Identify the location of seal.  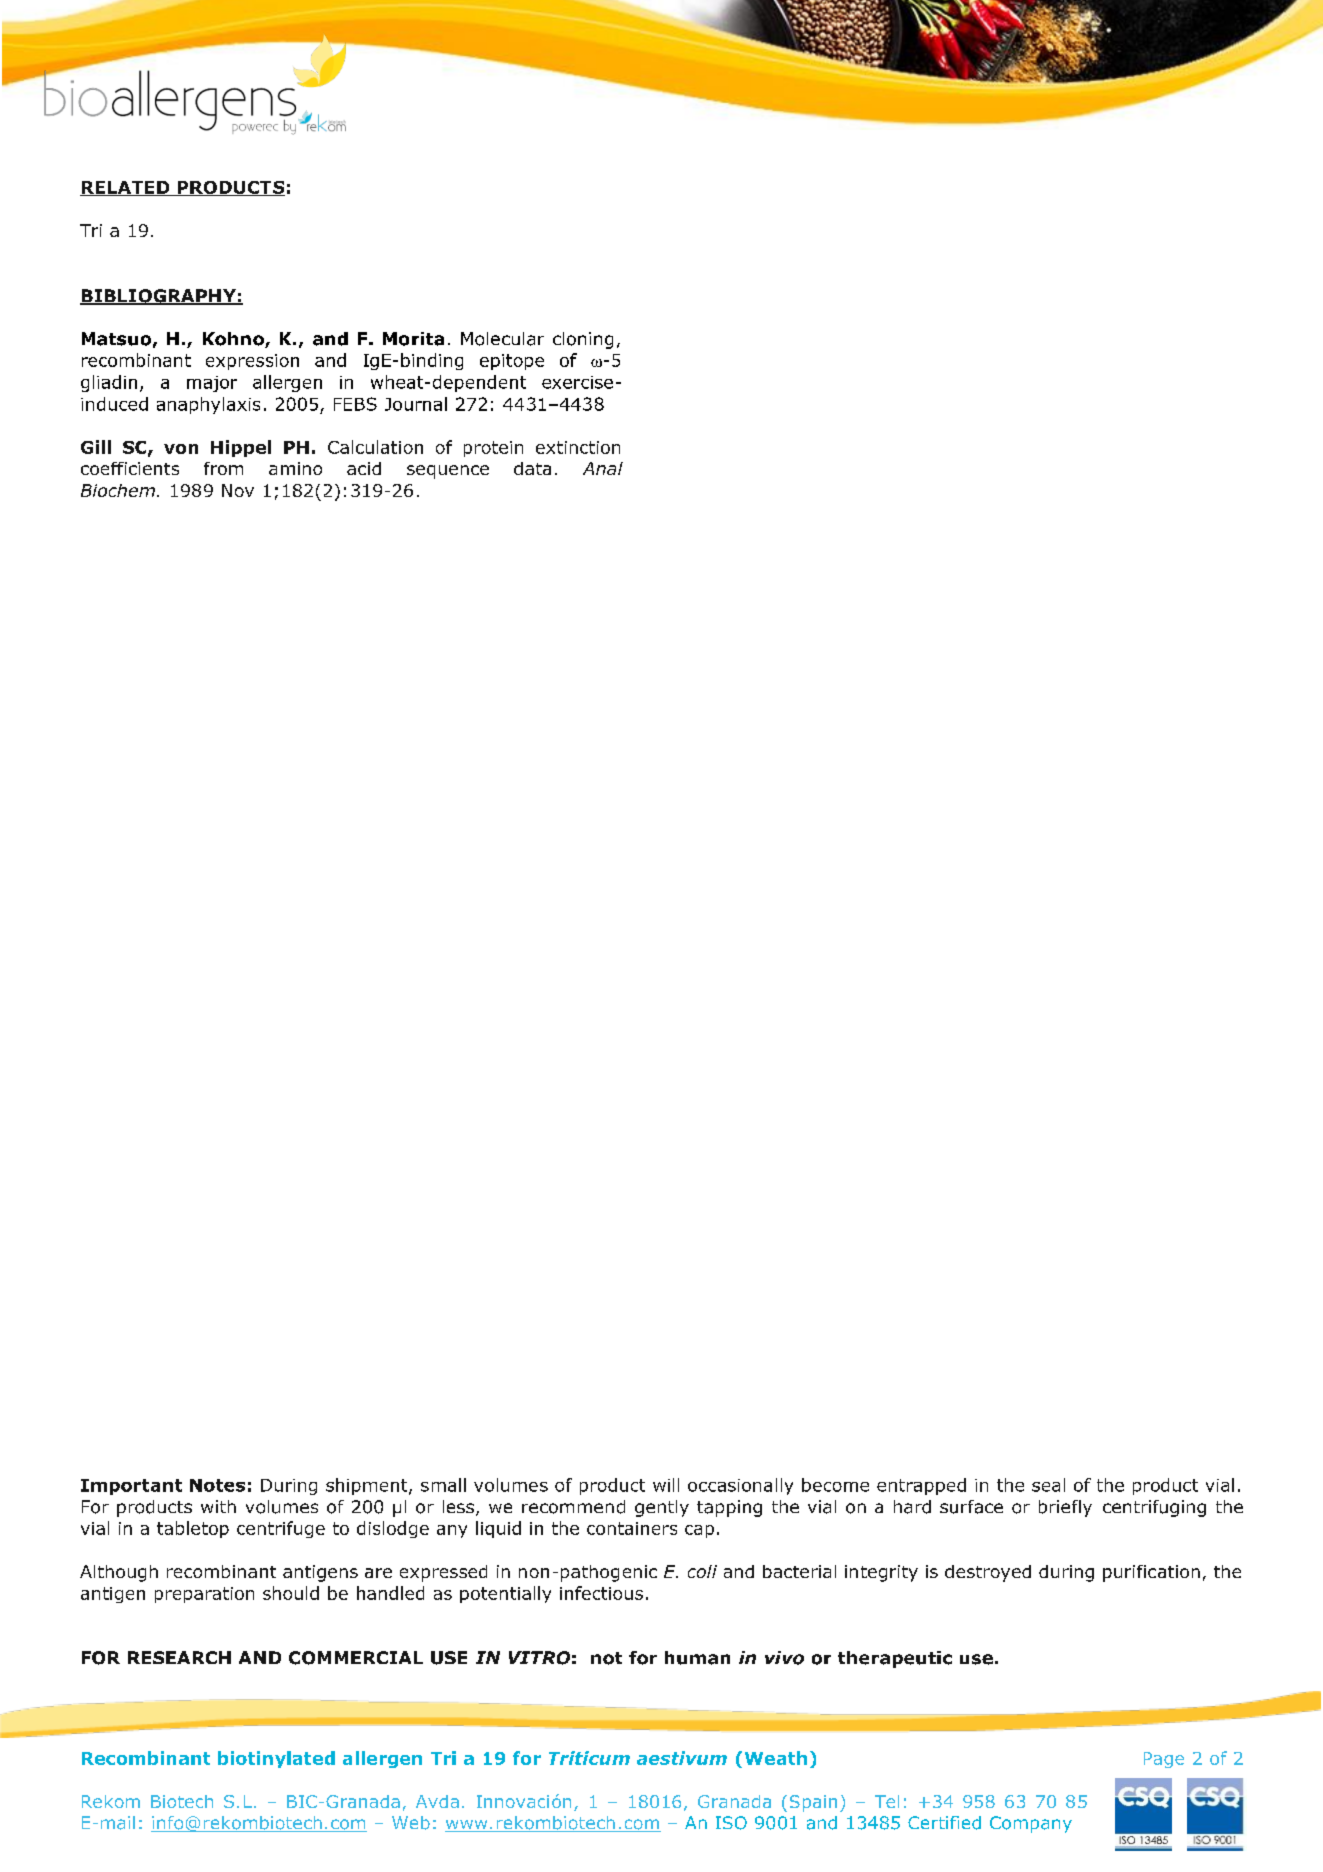
(1048, 1485).
